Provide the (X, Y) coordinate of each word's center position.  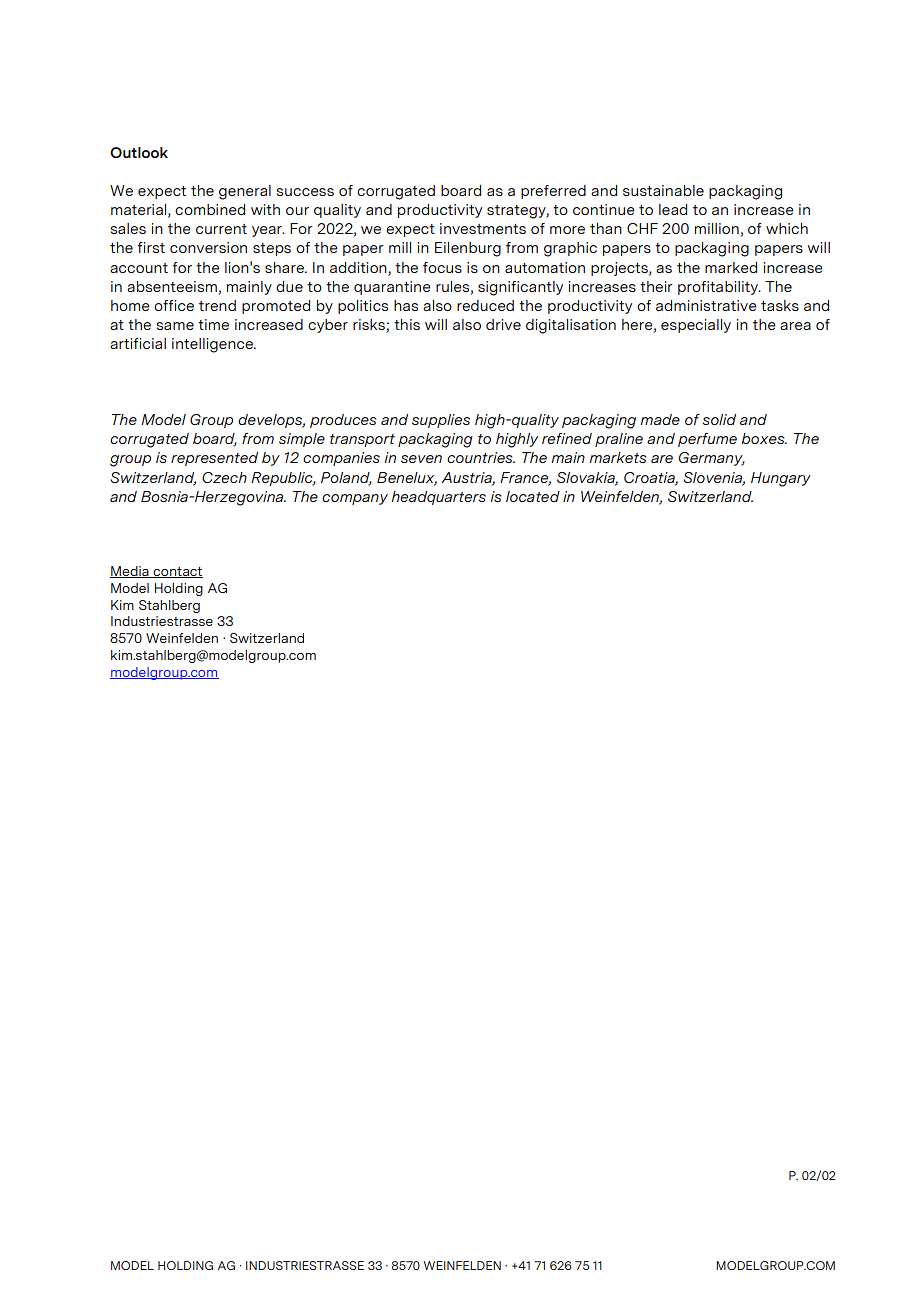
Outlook (139, 152)
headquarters (438, 498)
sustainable (663, 190)
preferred (553, 192)
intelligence (213, 345)
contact (177, 572)
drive (503, 324)
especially (696, 326)
